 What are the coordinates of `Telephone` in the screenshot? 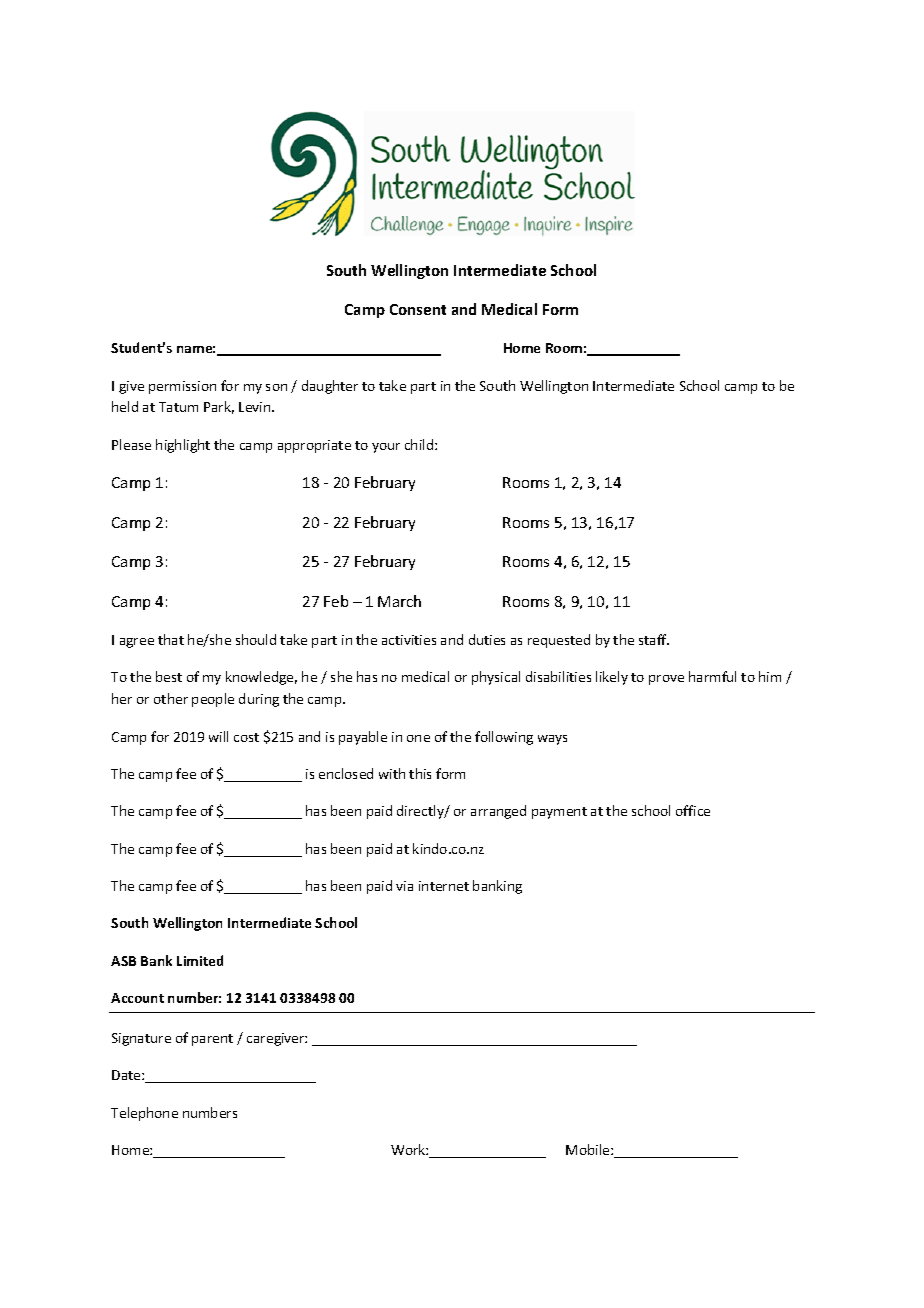 It's located at (144, 1114).
